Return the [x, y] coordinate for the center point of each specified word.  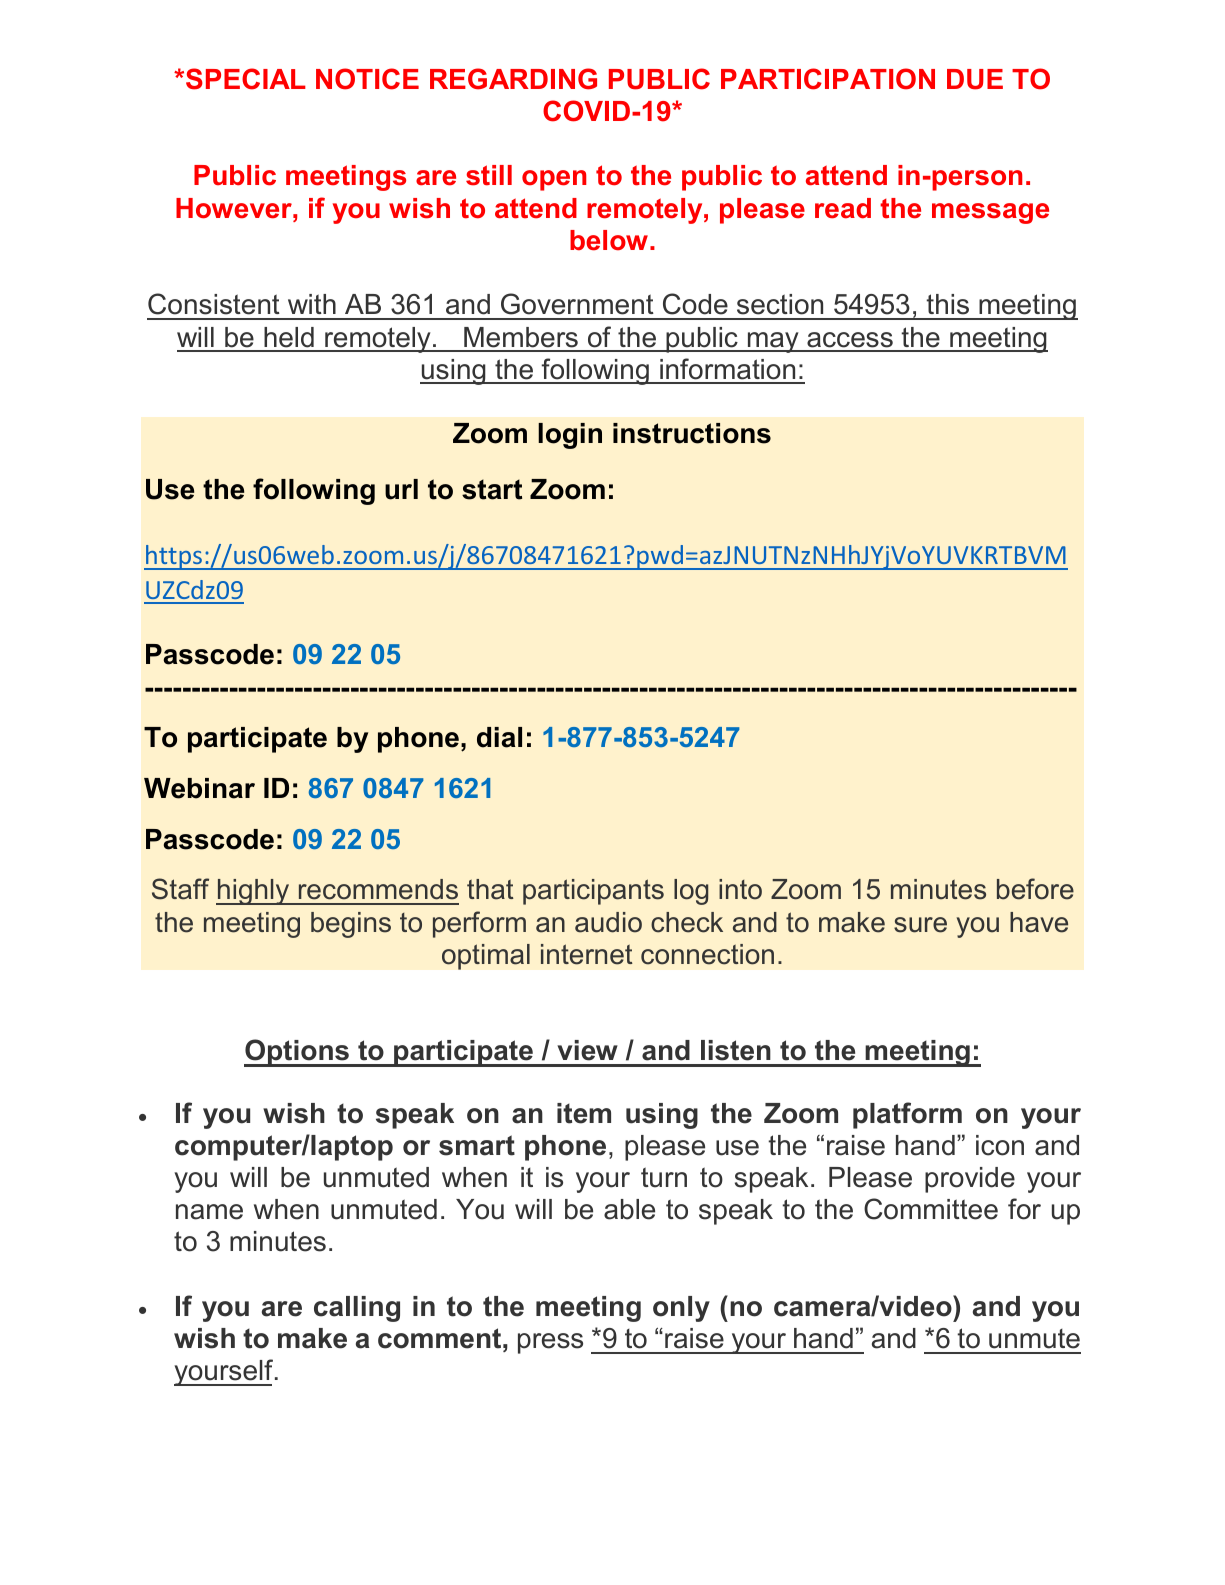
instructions [692, 433]
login [570, 436]
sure [920, 925]
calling [357, 1309]
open [554, 180]
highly [254, 892]
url [401, 489]
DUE [975, 79]
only [681, 1309]
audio [608, 922]
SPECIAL [246, 79]
